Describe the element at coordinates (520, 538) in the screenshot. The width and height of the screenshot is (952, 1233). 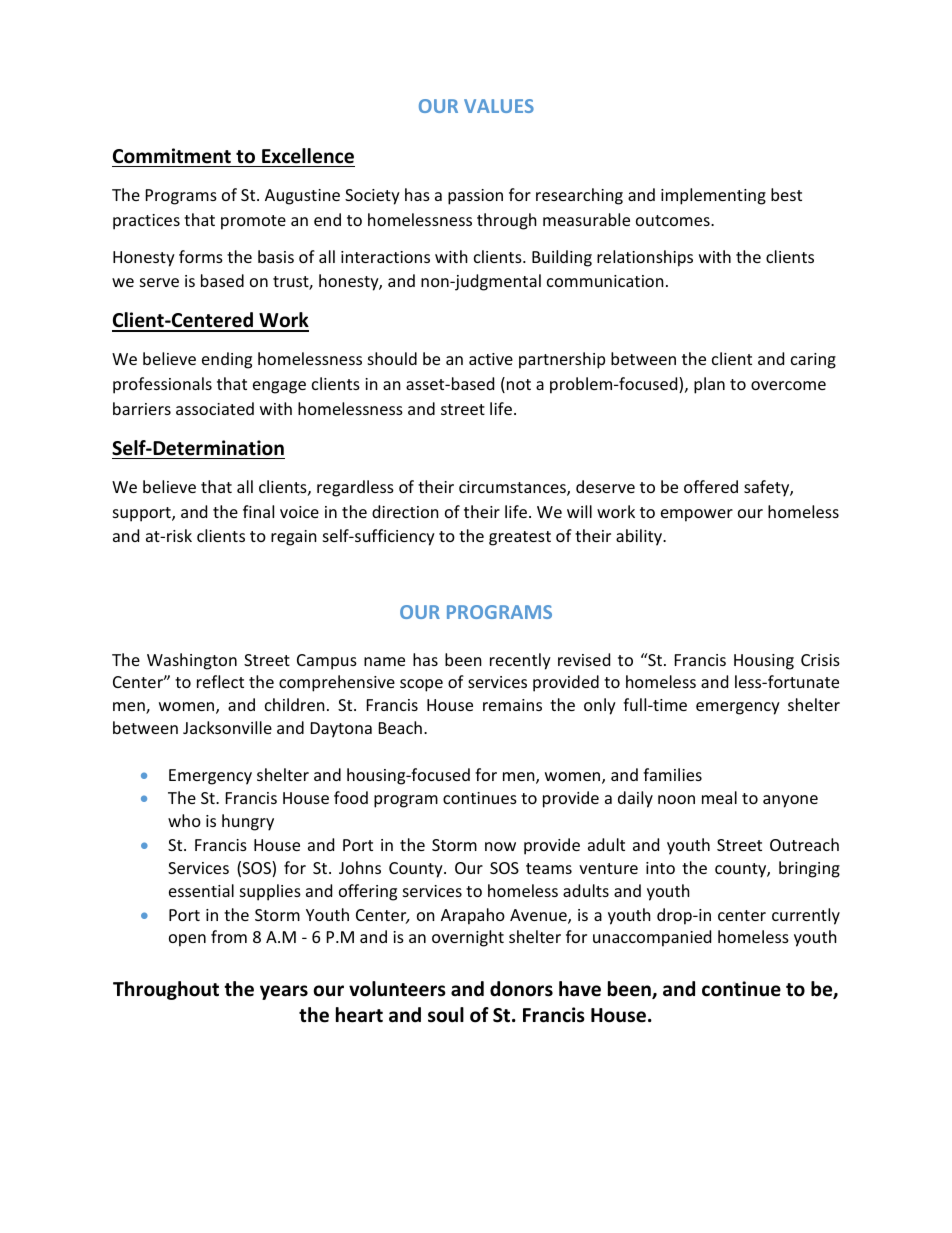
I see `greatest` at that location.
